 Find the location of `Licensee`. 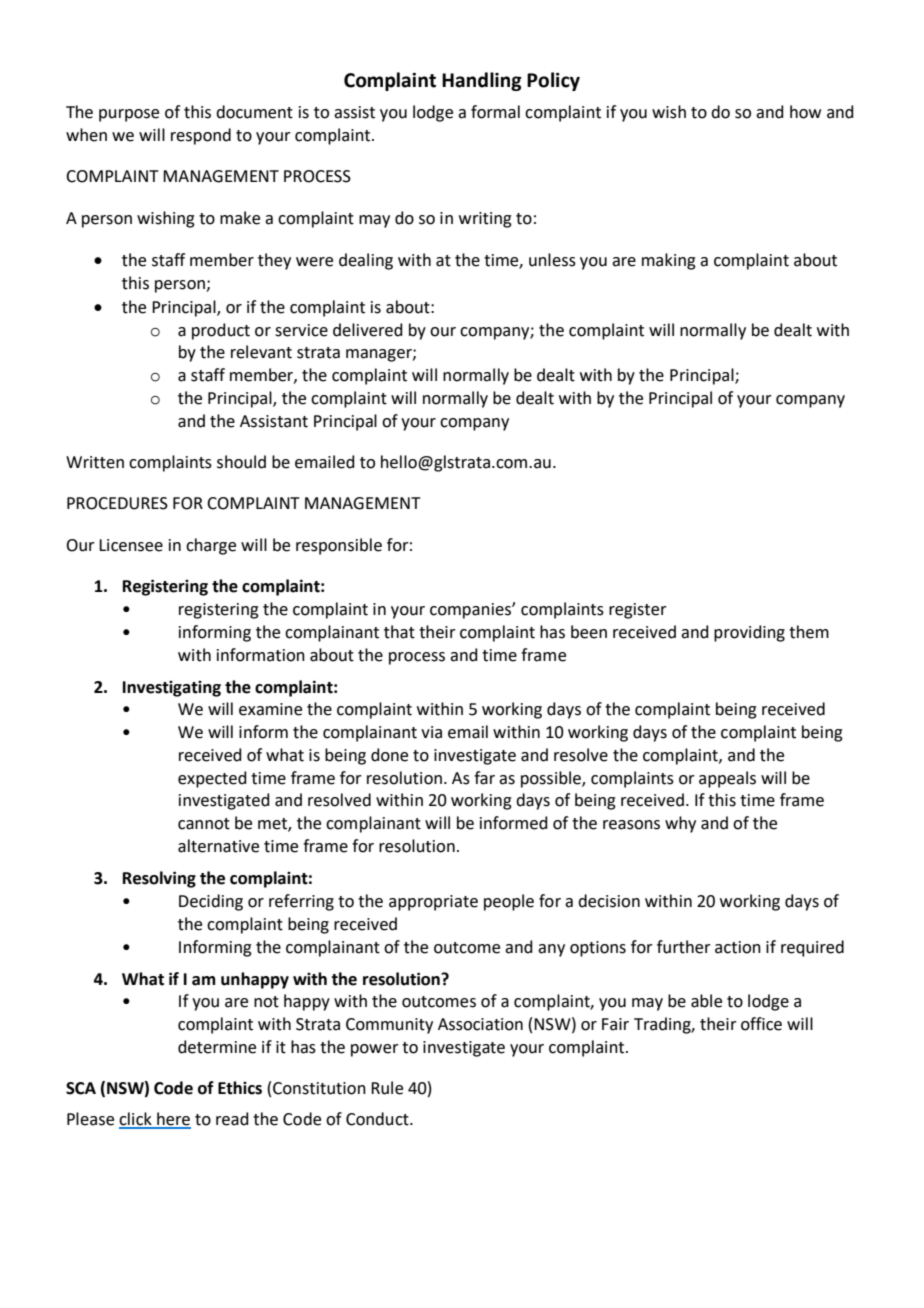

Licensee is located at coordinates (131, 545).
